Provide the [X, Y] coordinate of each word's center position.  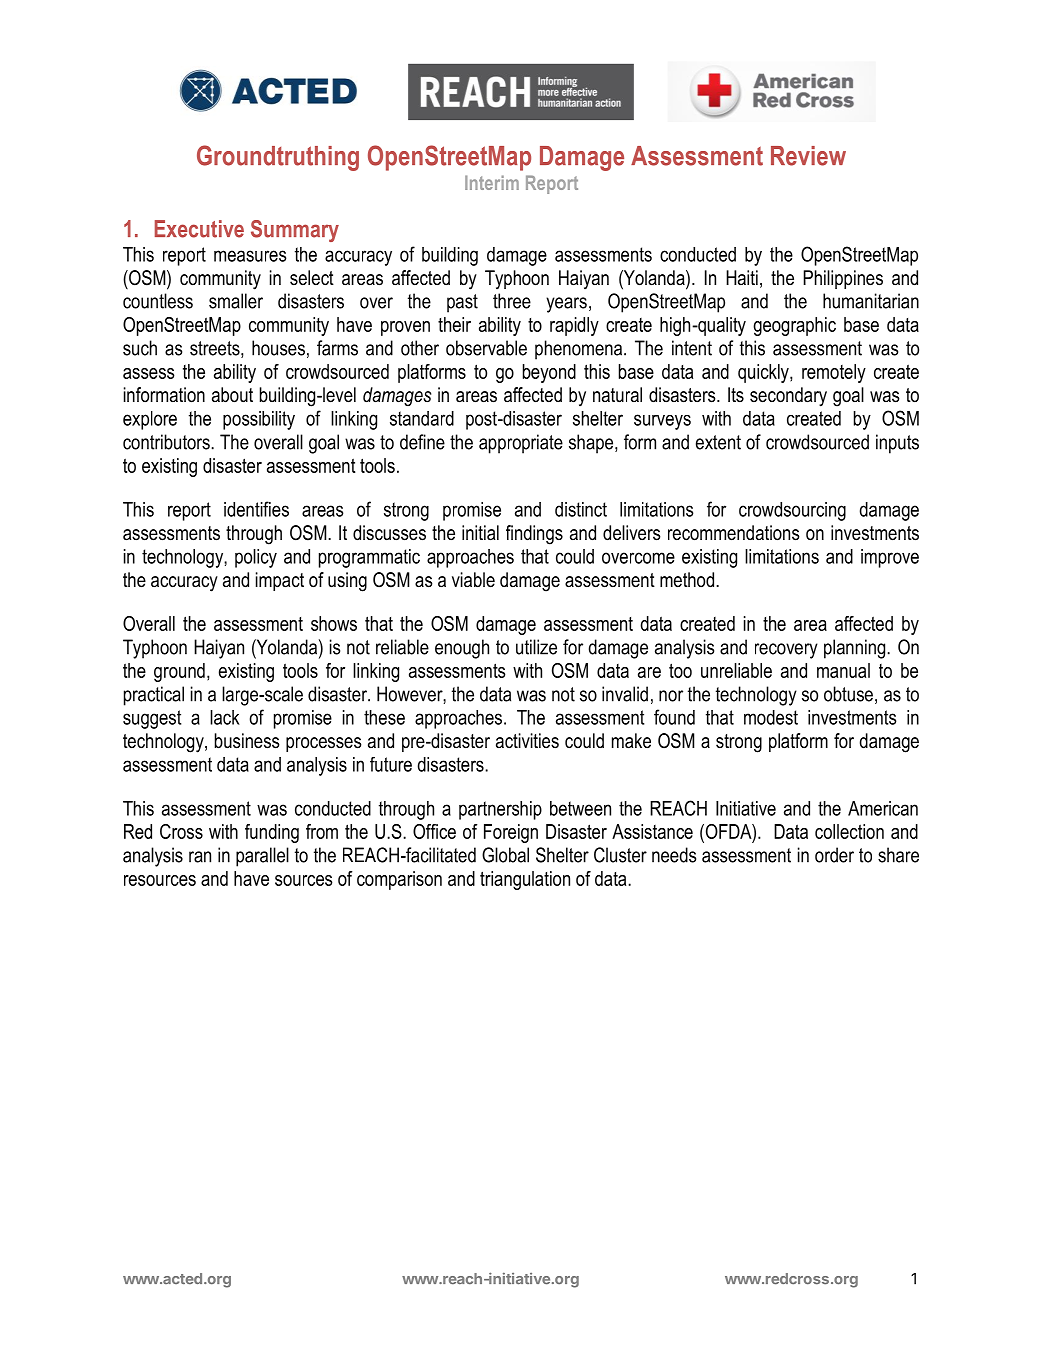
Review [808, 156]
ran [200, 857]
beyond [549, 373]
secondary [788, 397]
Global [505, 855]
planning [856, 649]
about [232, 395]
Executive [199, 229]
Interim [492, 182]
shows [334, 623]
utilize [536, 647]
